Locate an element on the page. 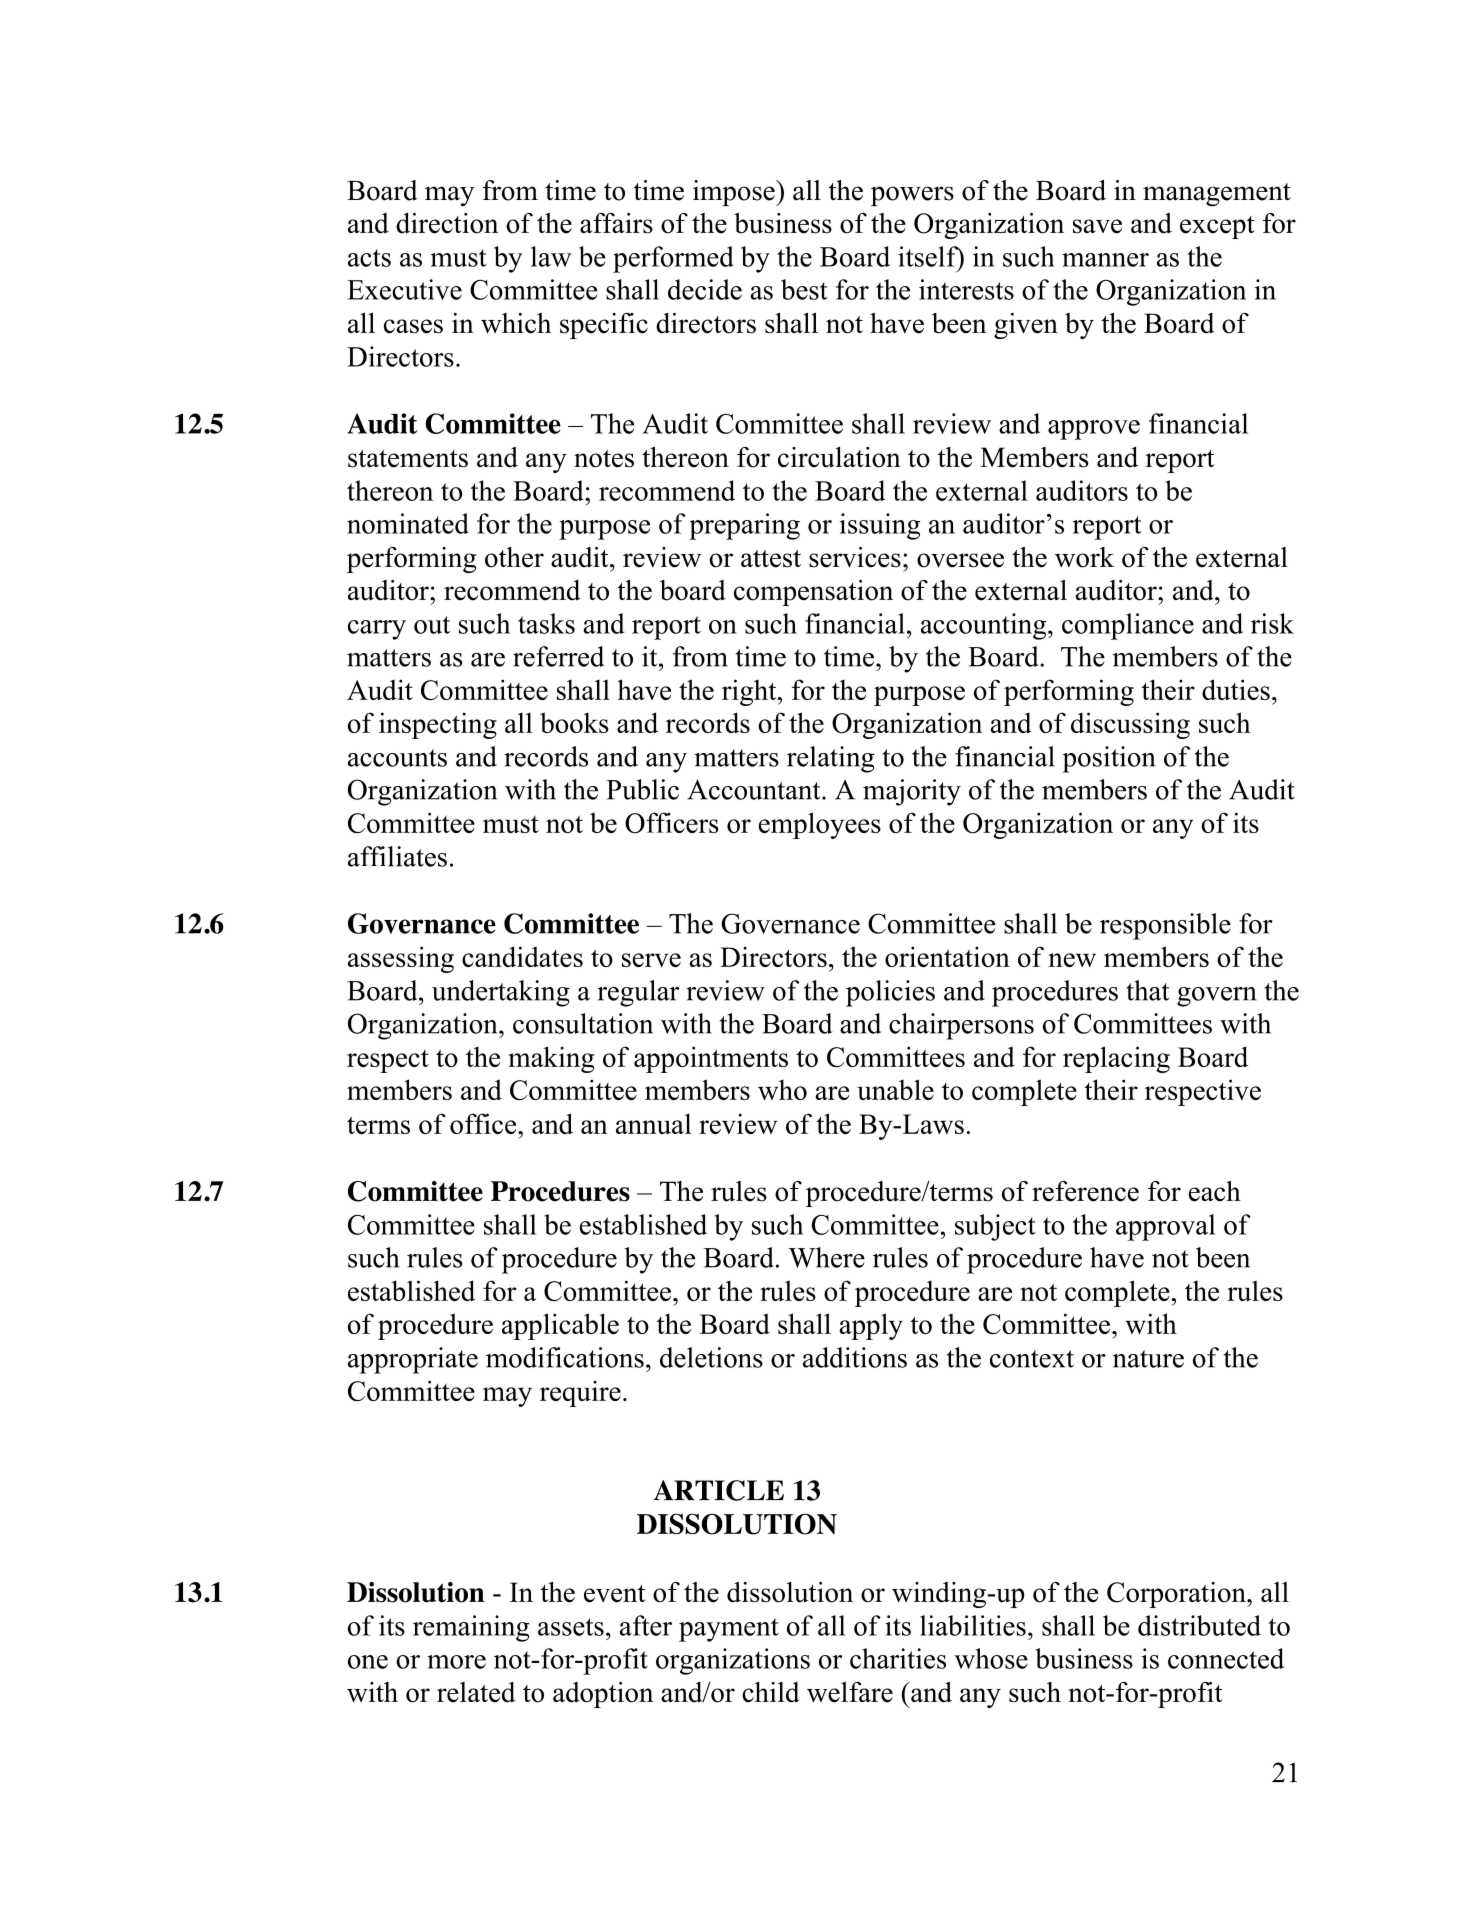 The width and height of the document is (1474, 1907). more is located at coordinates (456, 1662).
